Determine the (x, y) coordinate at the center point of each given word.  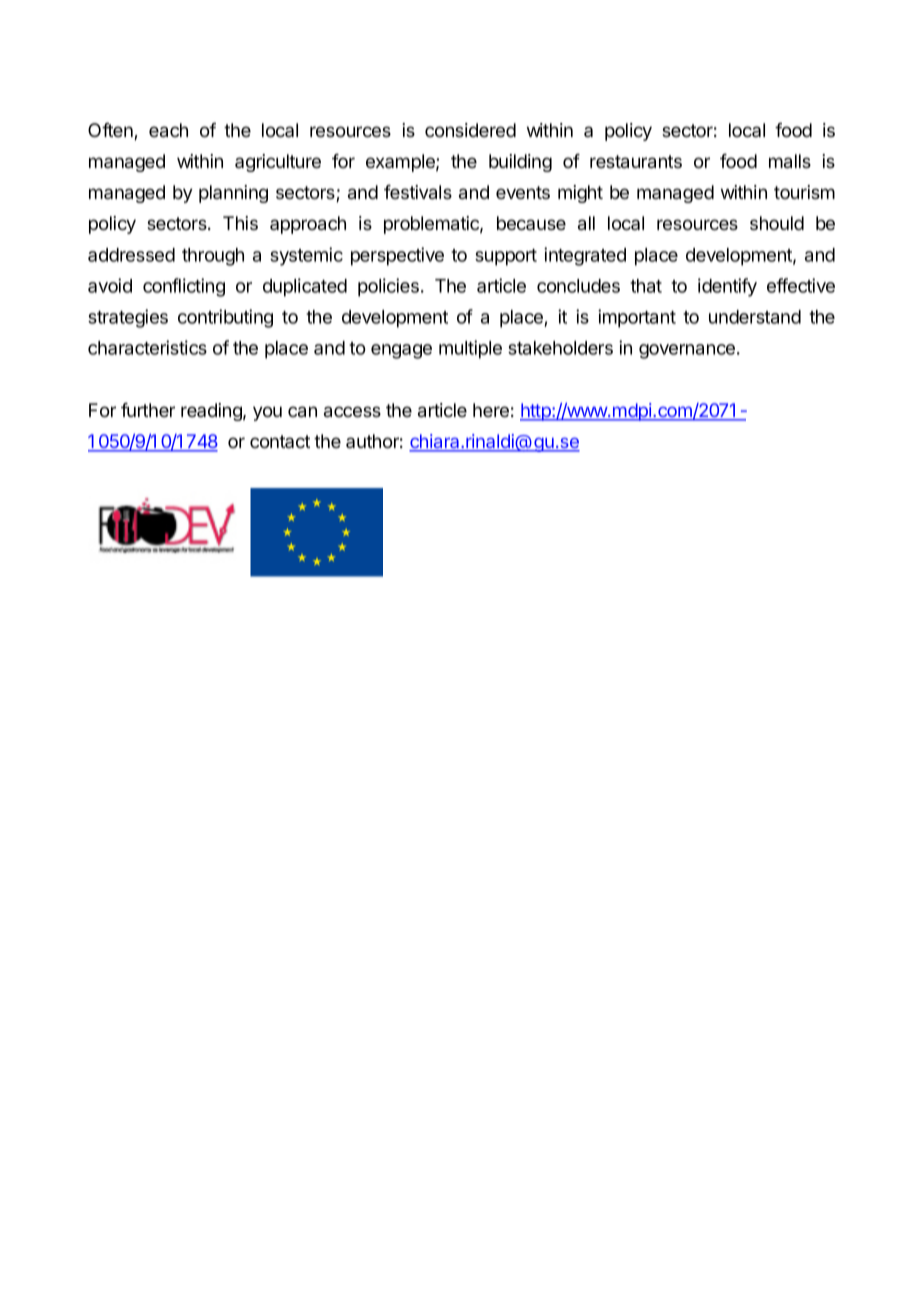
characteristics (147, 347)
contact (280, 442)
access (352, 412)
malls (790, 161)
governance (687, 351)
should (777, 223)
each (168, 130)
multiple (470, 349)
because (531, 223)
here (491, 410)
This (240, 223)
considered (470, 130)
